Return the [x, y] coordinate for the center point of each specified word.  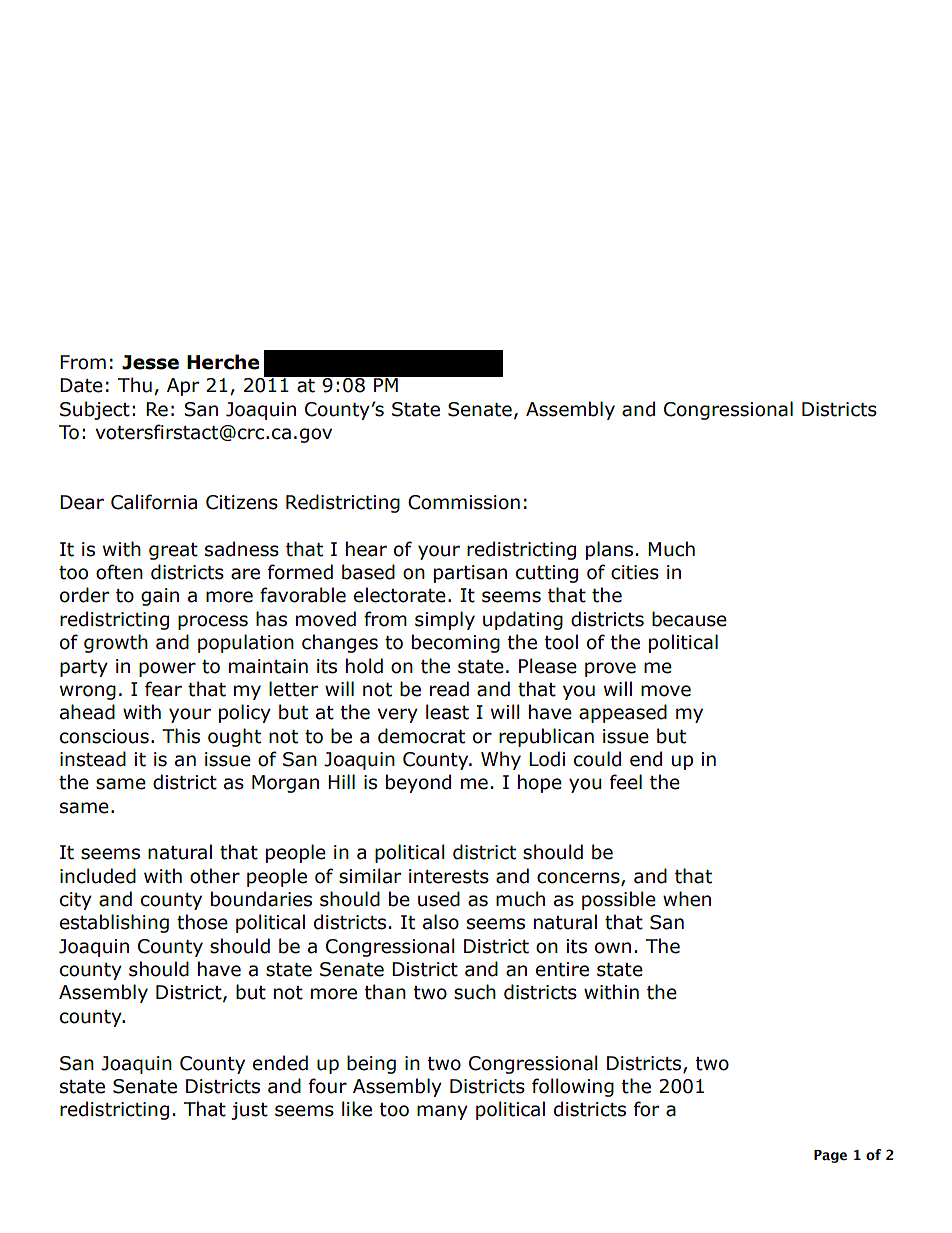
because [689, 619]
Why [501, 760]
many [442, 1112]
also [441, 922]
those [202, 922]
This [181, 736]
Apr [183, 387]
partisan [470, 574]
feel [626, 782]
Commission [464, 502]
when [687, 899]
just [249, 1111]
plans [609, 550]
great [173, 551]
